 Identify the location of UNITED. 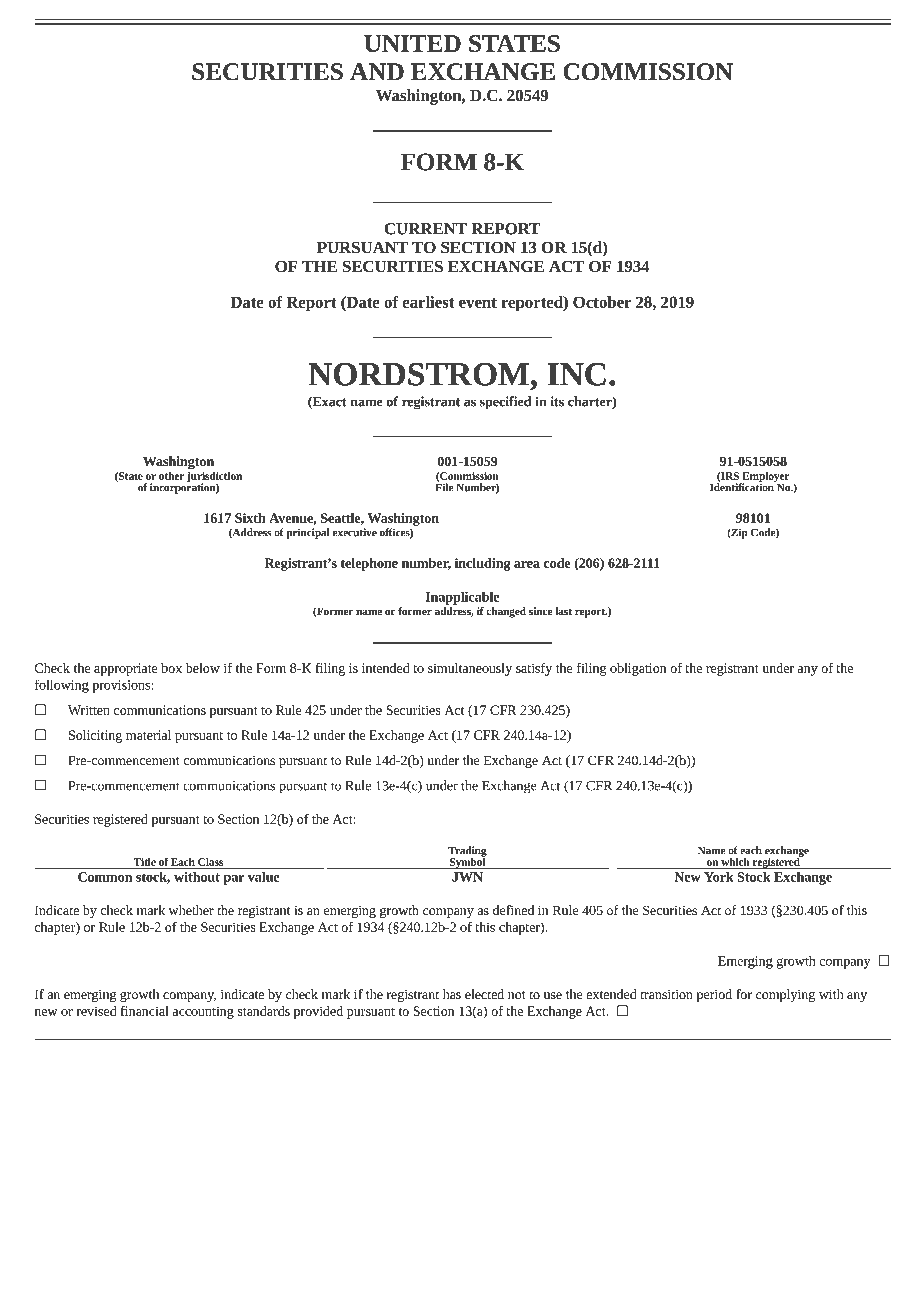
(412, 43).
